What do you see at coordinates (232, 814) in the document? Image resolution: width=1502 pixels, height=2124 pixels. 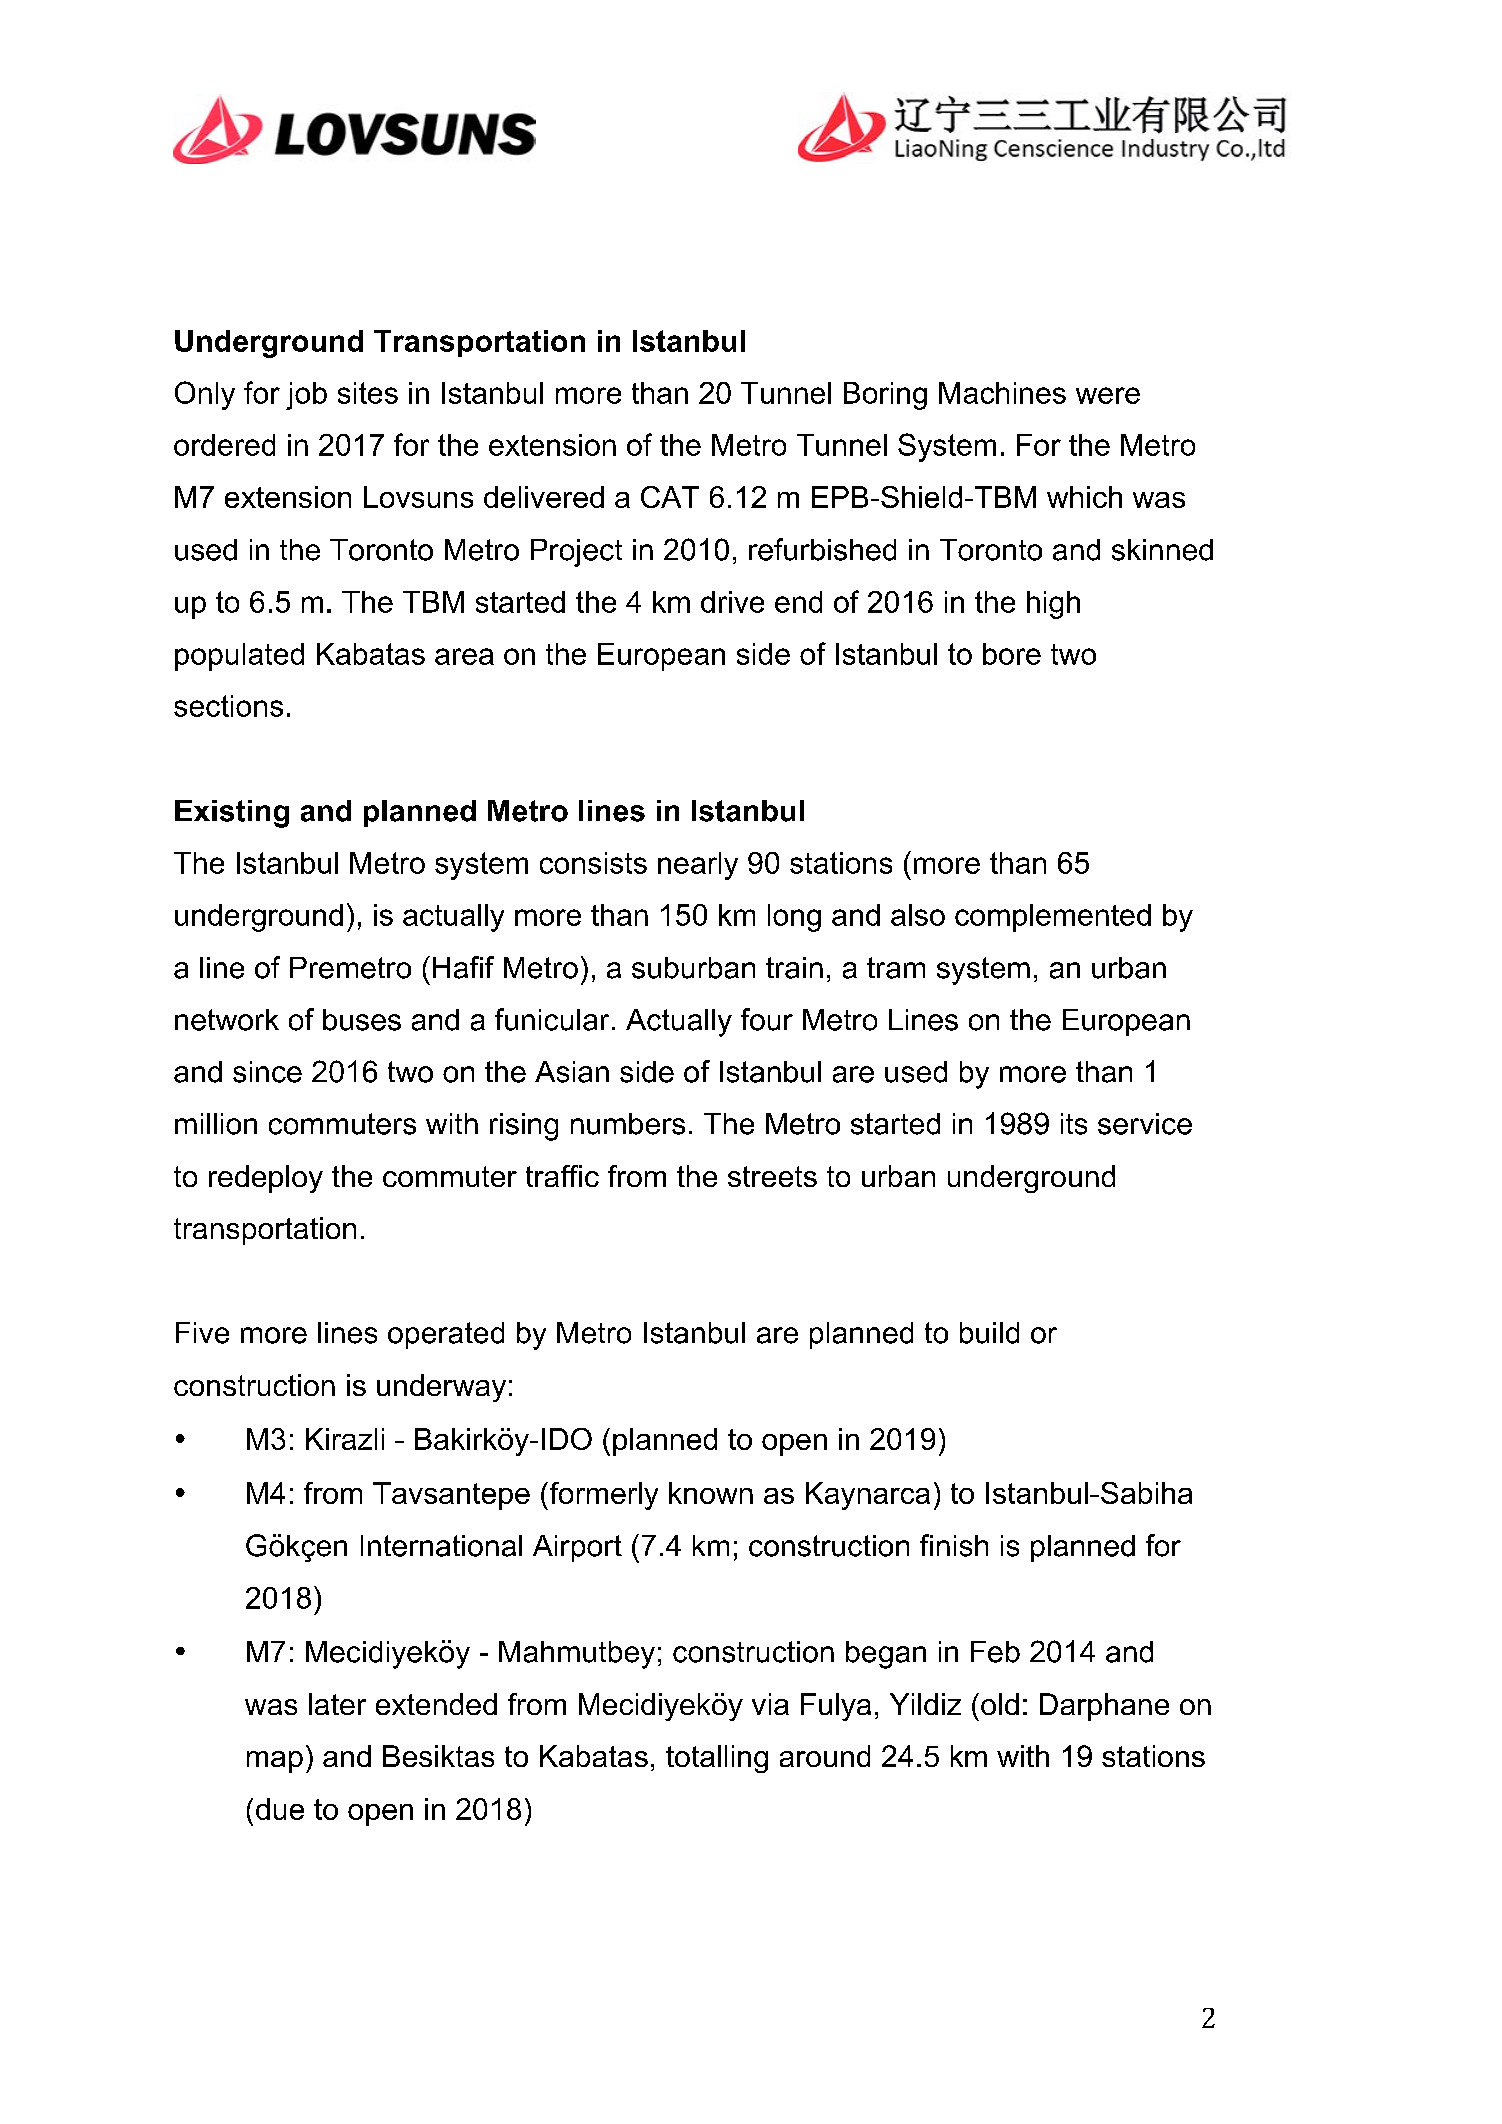 I see `Existing` at bounding box center [232, 814].
